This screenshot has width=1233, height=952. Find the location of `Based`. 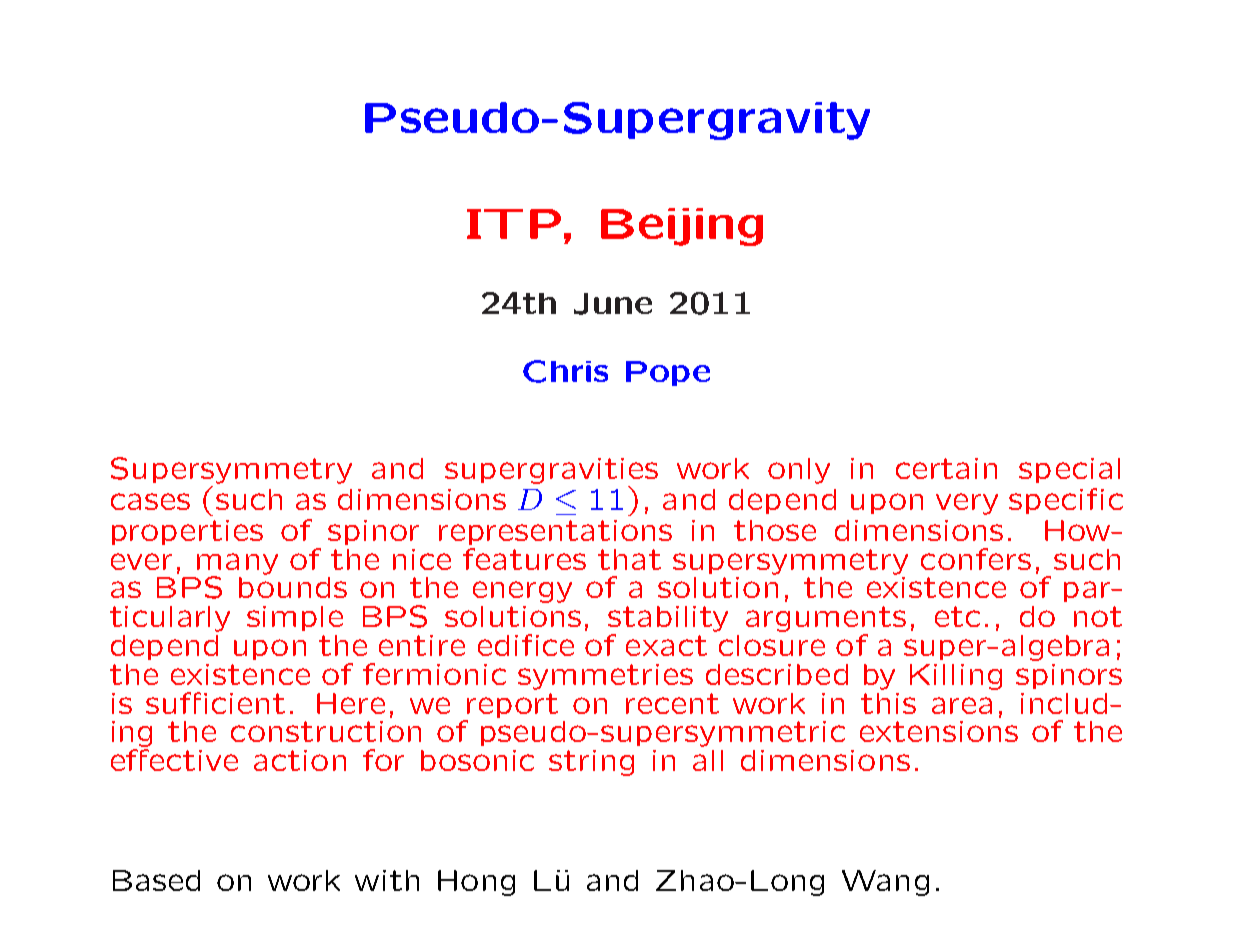

Based is located at coordinates (156, 880).
